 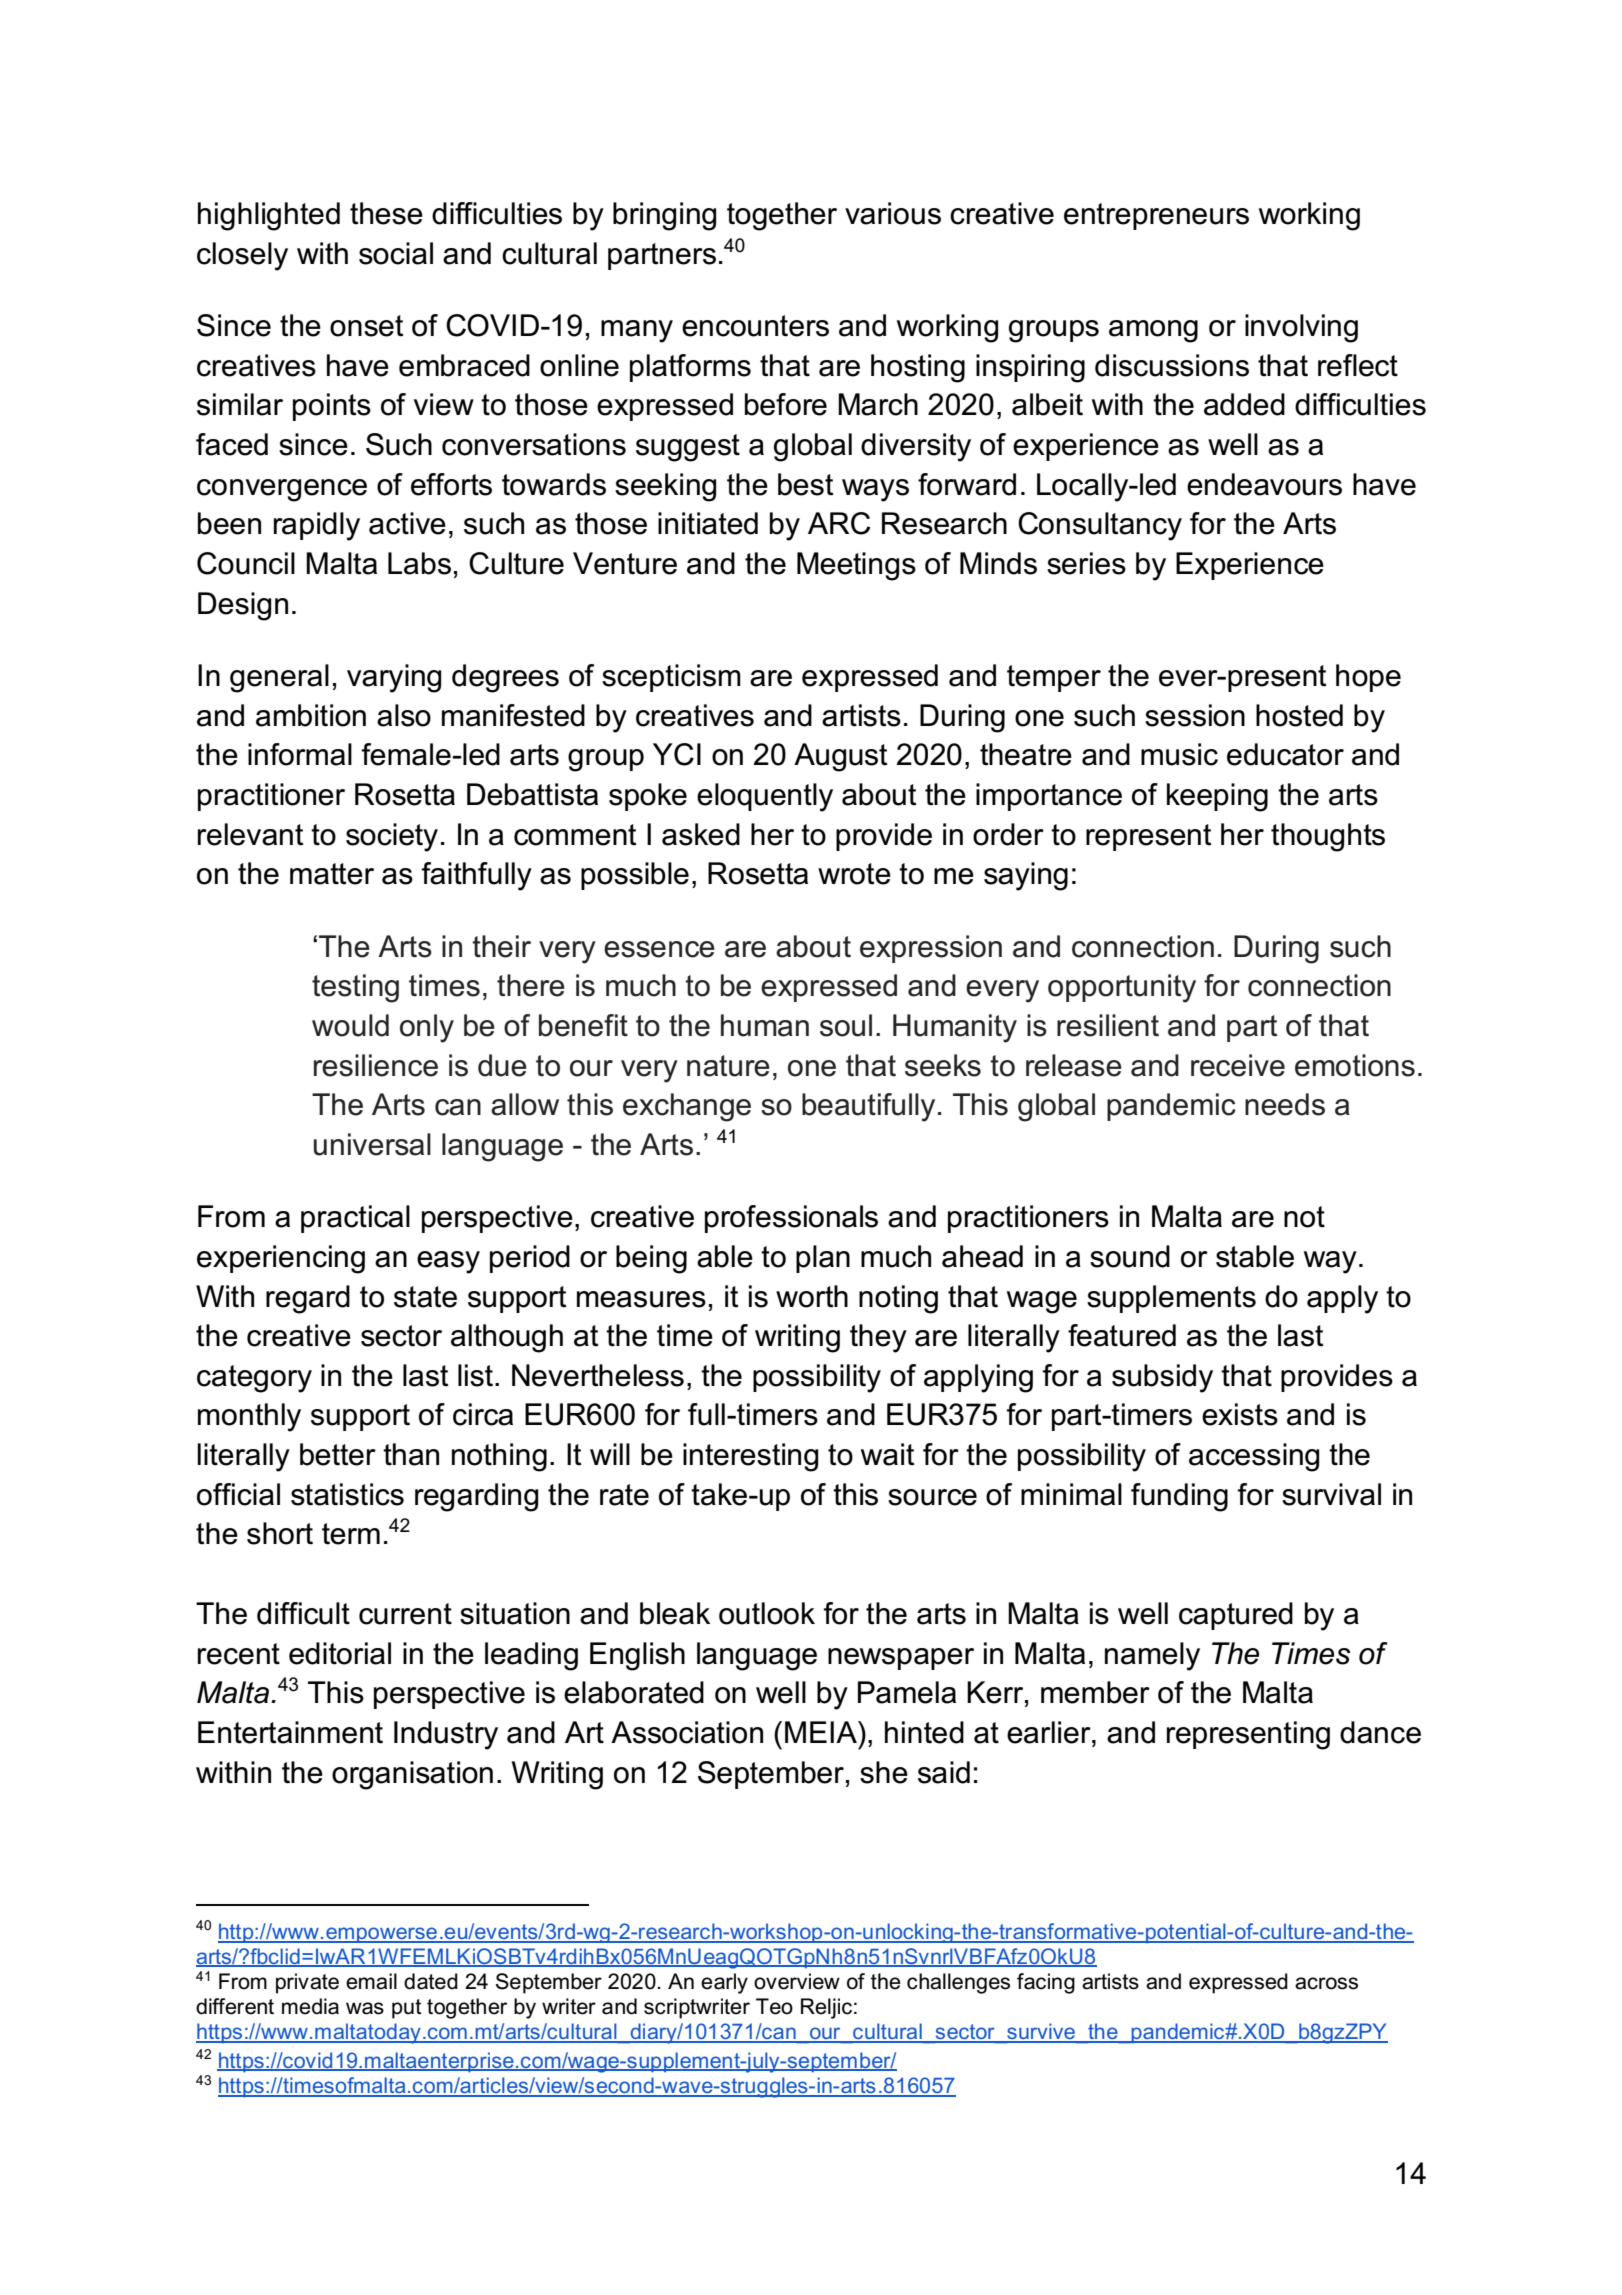 What do you see at coordinates (728, 1066) in the screenshot?
I see `nature` at bounding box center [728, 1066].
